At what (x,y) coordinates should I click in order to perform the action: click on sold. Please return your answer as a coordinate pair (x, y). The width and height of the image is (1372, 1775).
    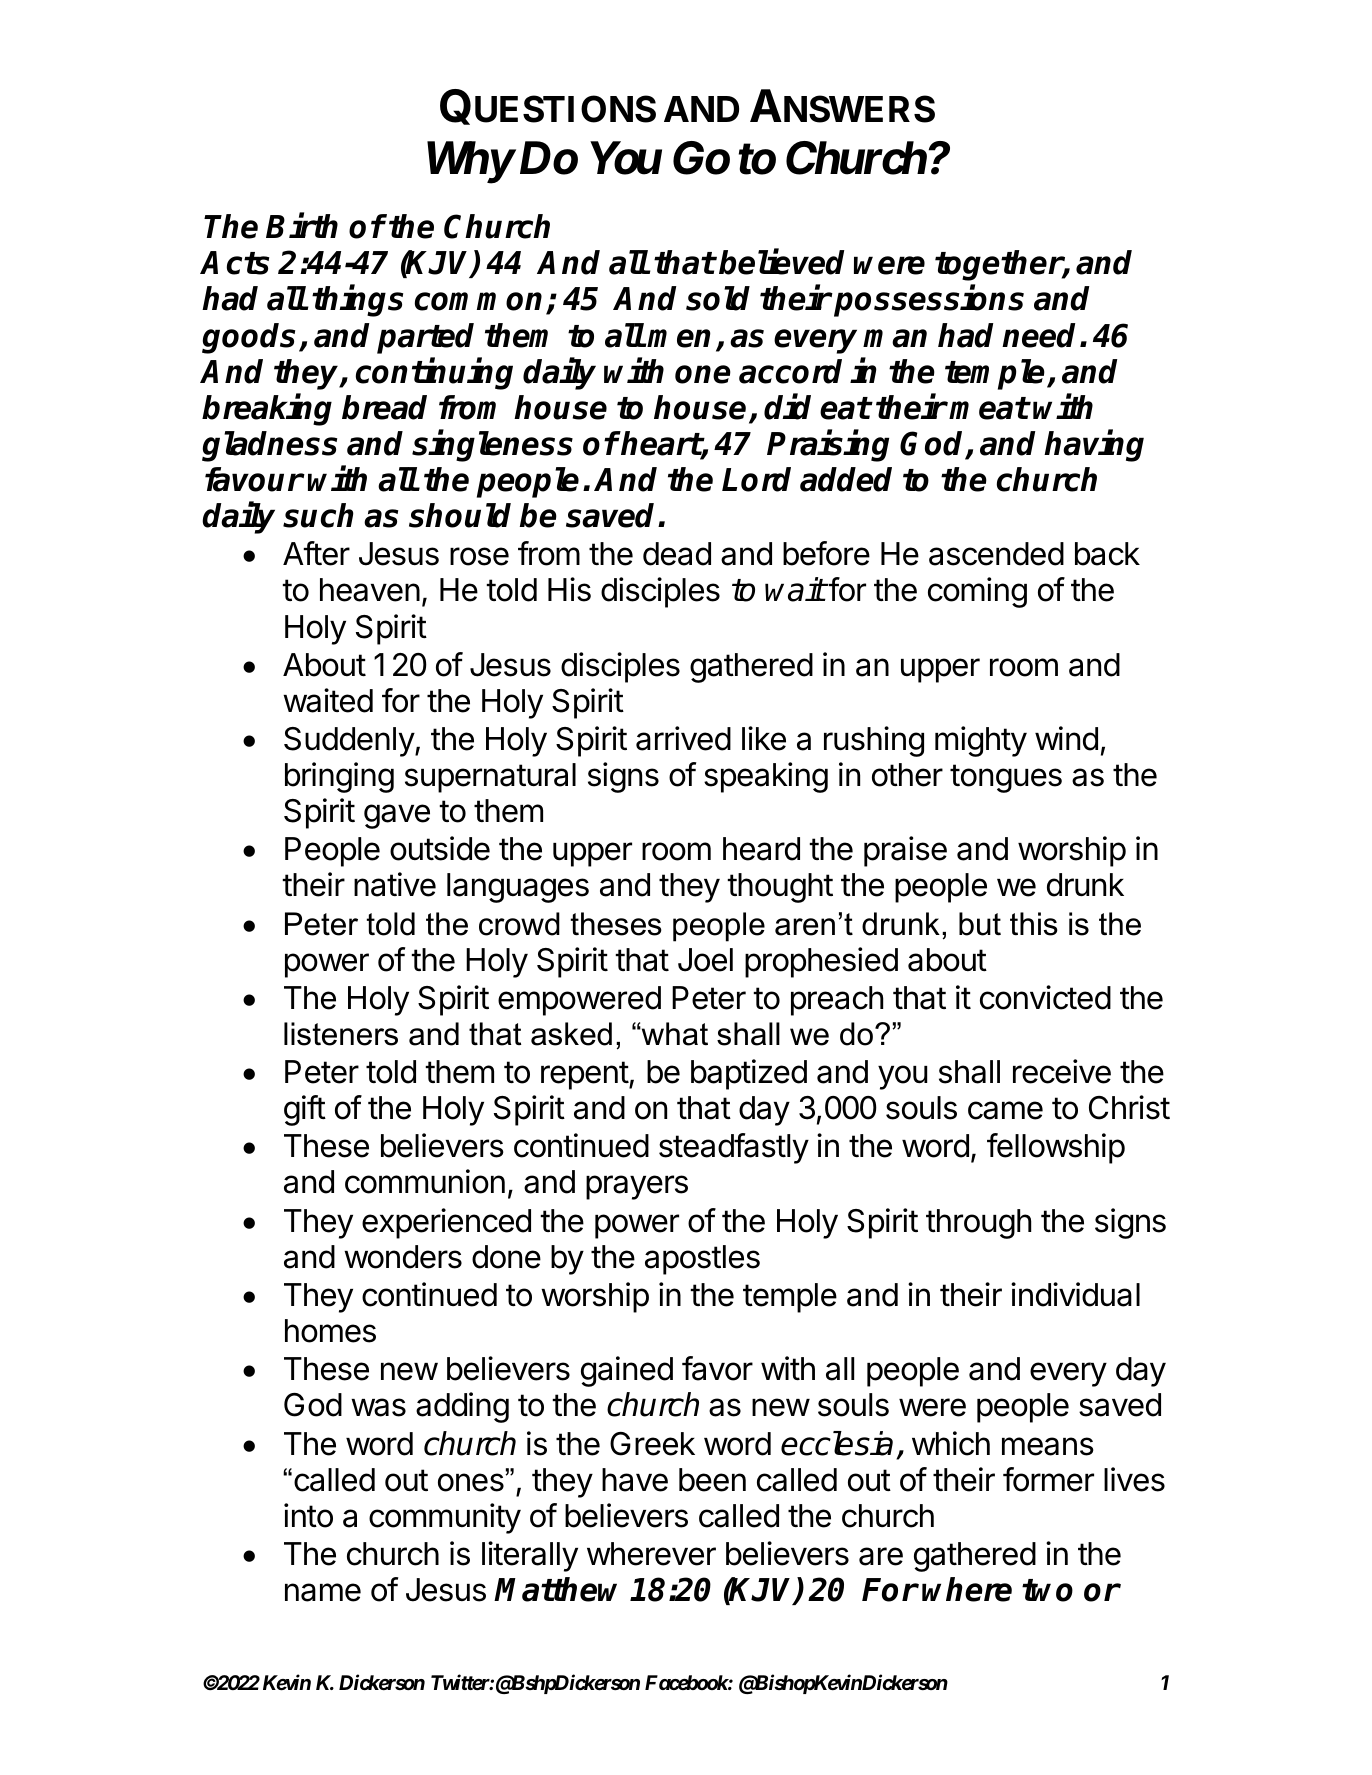
    Looking at the image, I should click on (718, 298).
